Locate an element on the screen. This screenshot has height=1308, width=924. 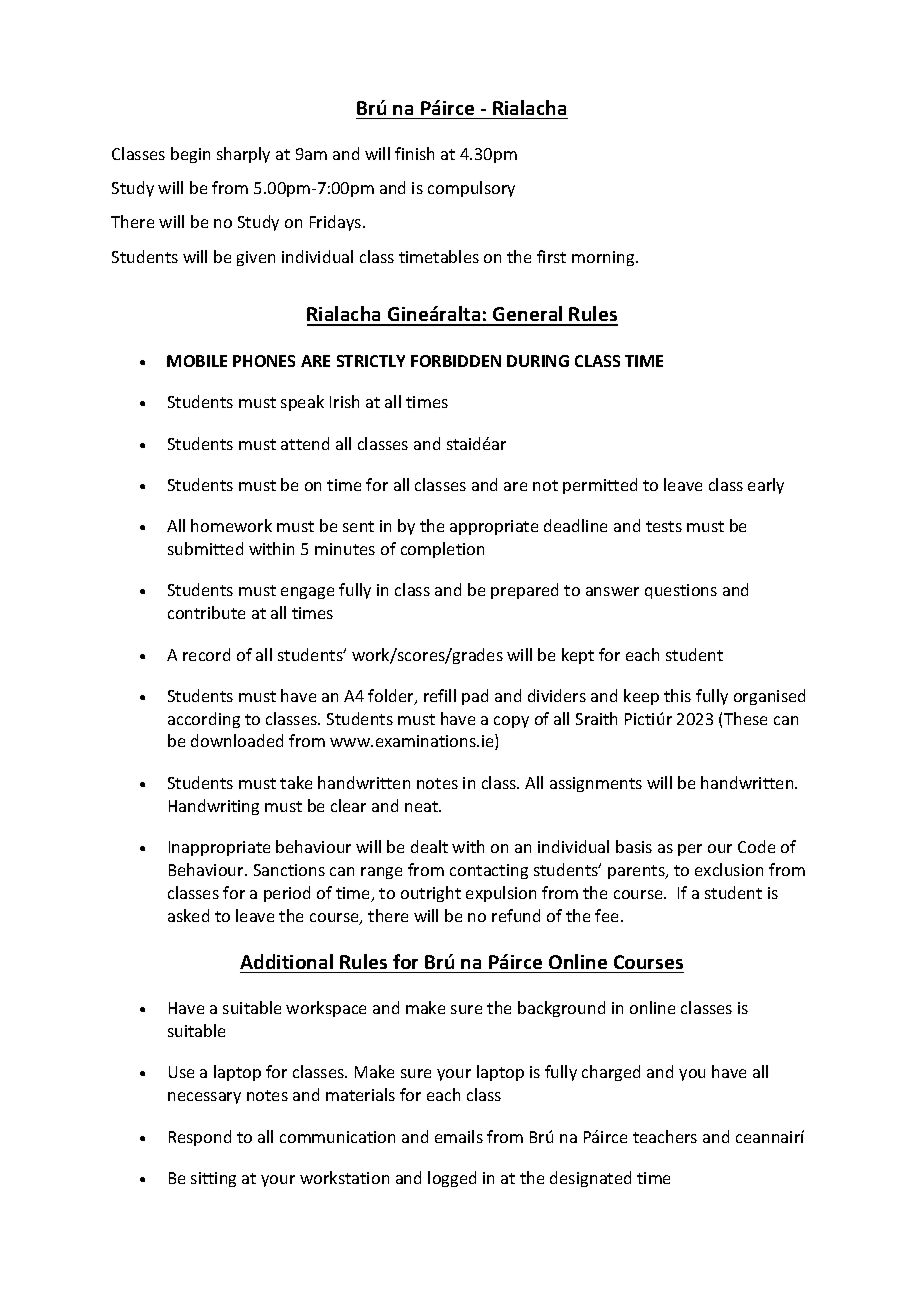
compulsory is located at coordinates (471, 189).
